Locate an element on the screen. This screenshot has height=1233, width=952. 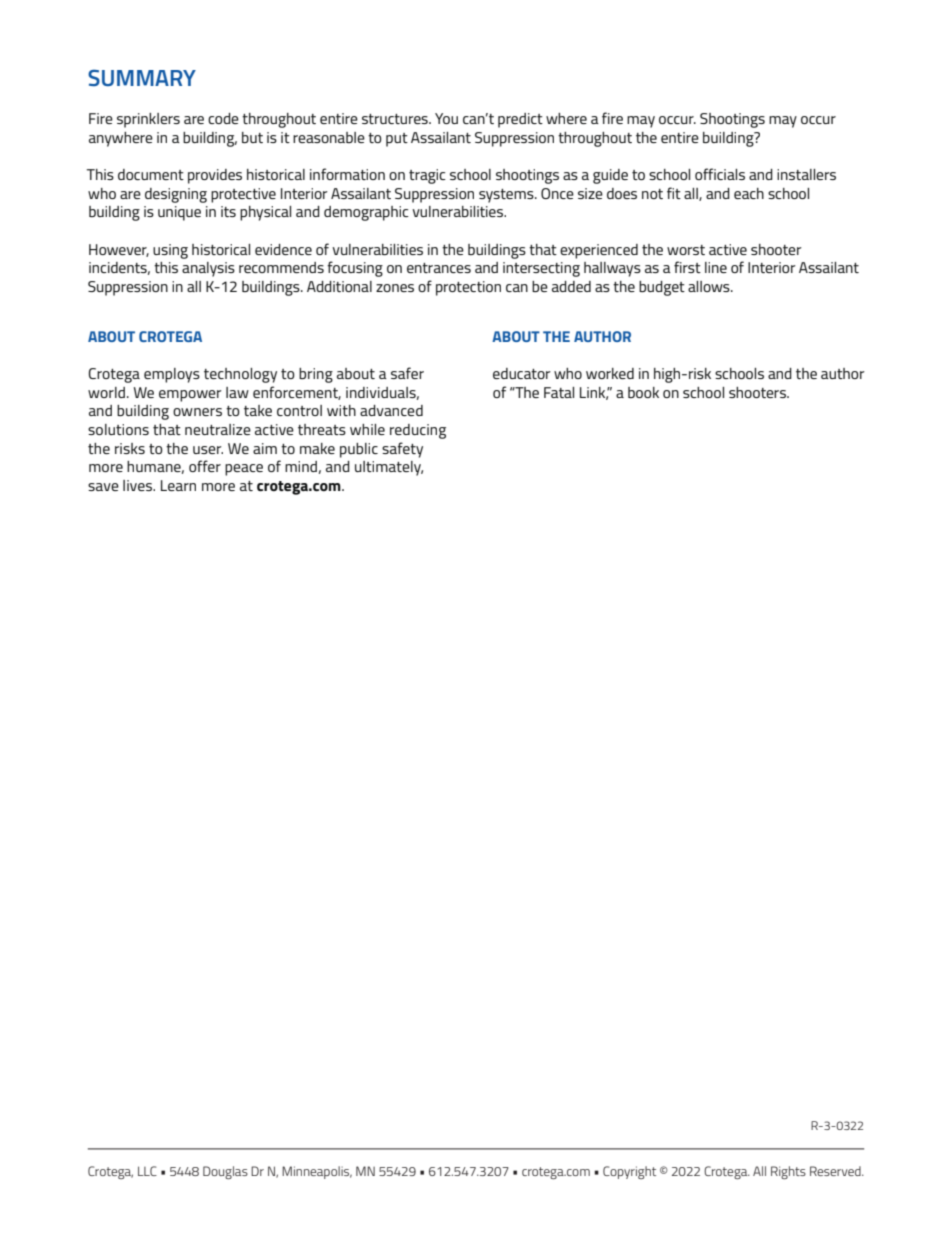
You is located at coordinates (446, 118).
